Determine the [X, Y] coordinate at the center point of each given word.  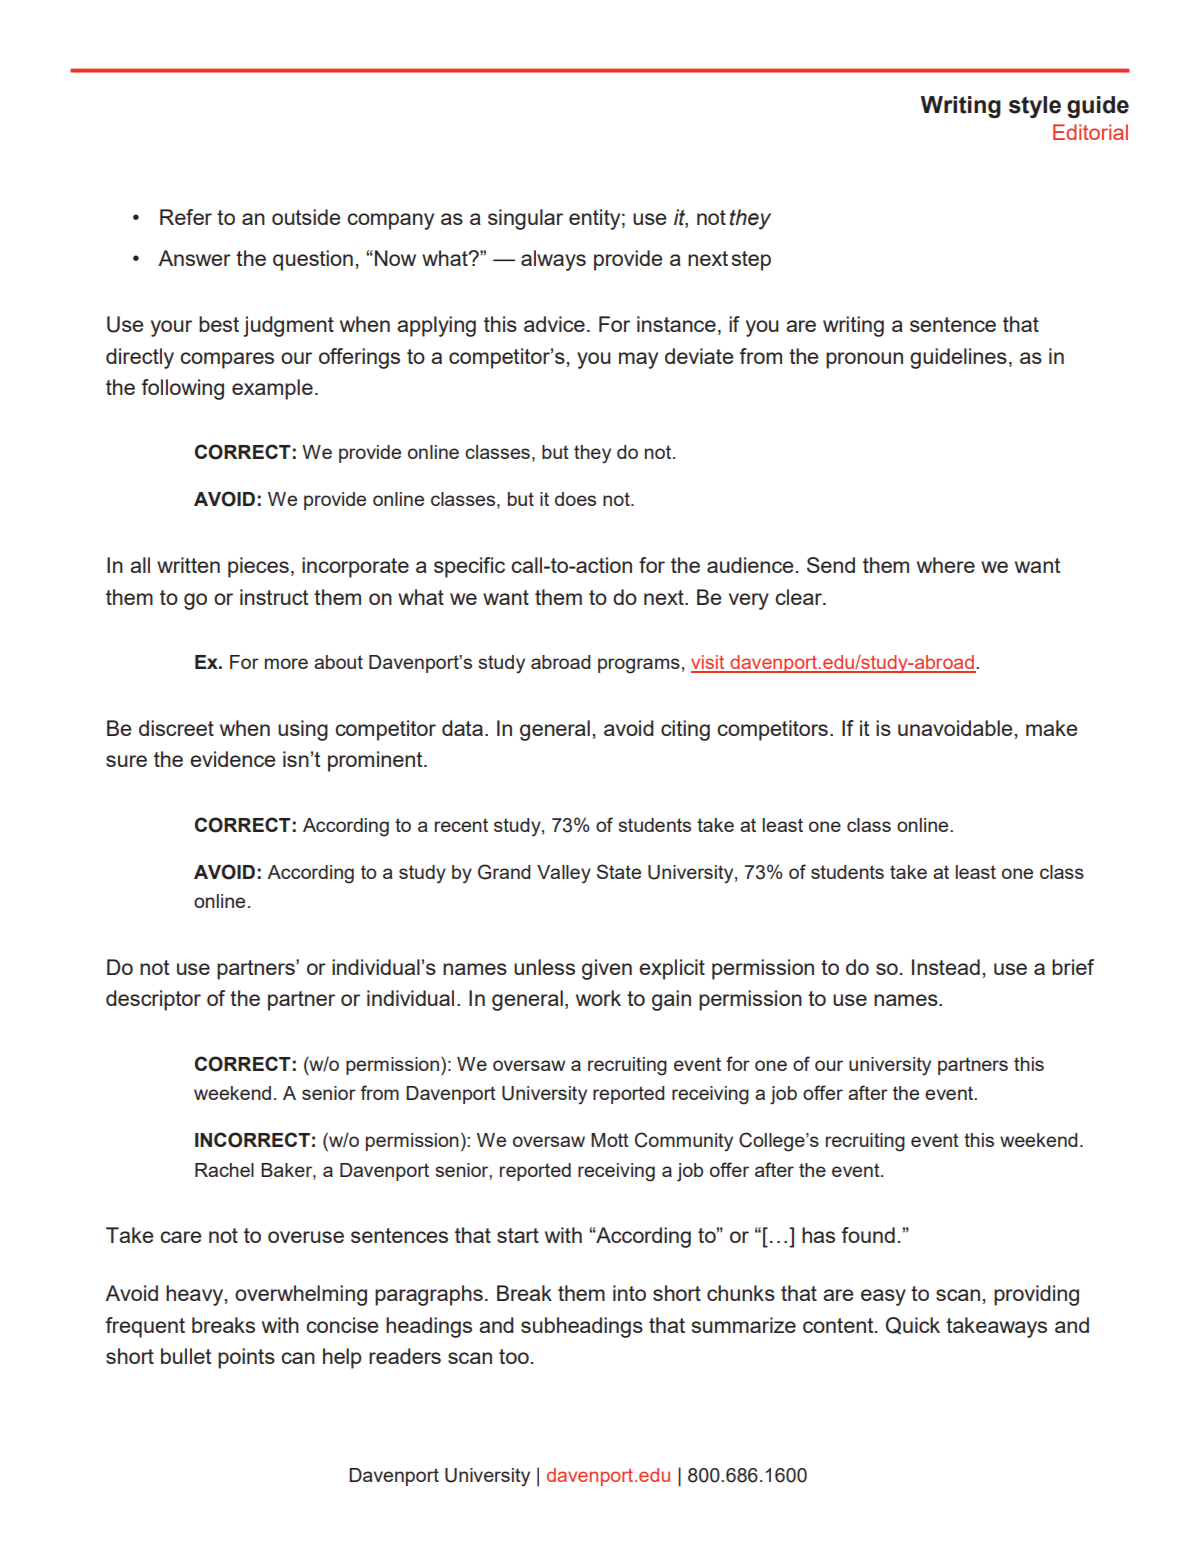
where [946, 565]
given [607, 969]
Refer [186, 217]
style [1035, 107]
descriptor [153, 1000]
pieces [258, 567]
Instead [946, 967]
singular [525, 219]
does [575, 499]
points [246, 1358]
